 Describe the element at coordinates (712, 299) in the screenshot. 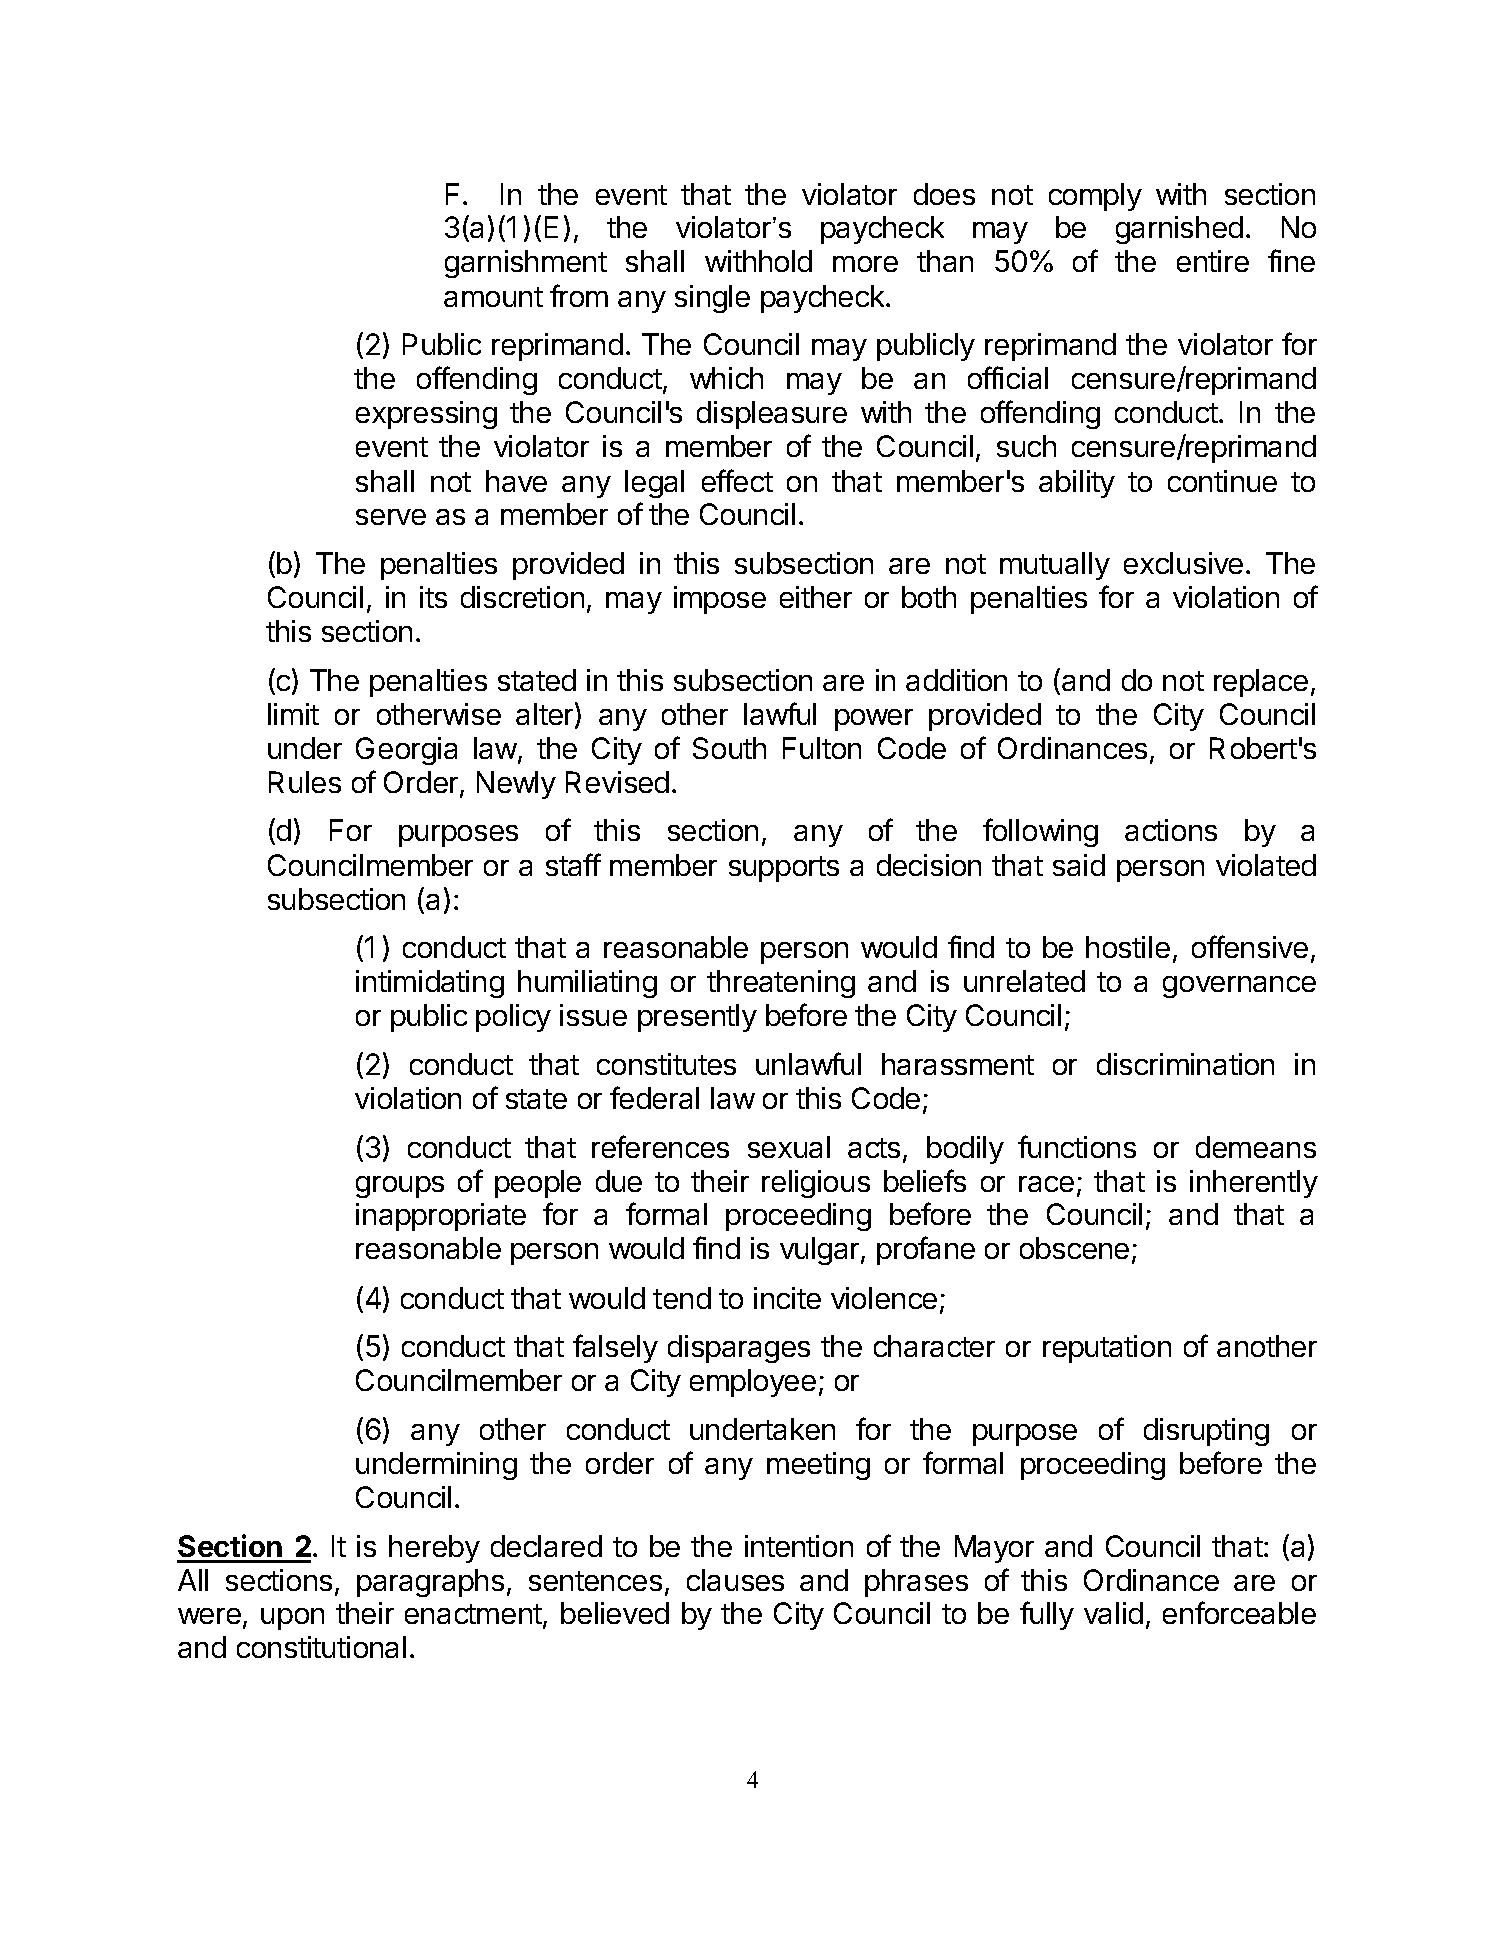

I see `single` at that location.
